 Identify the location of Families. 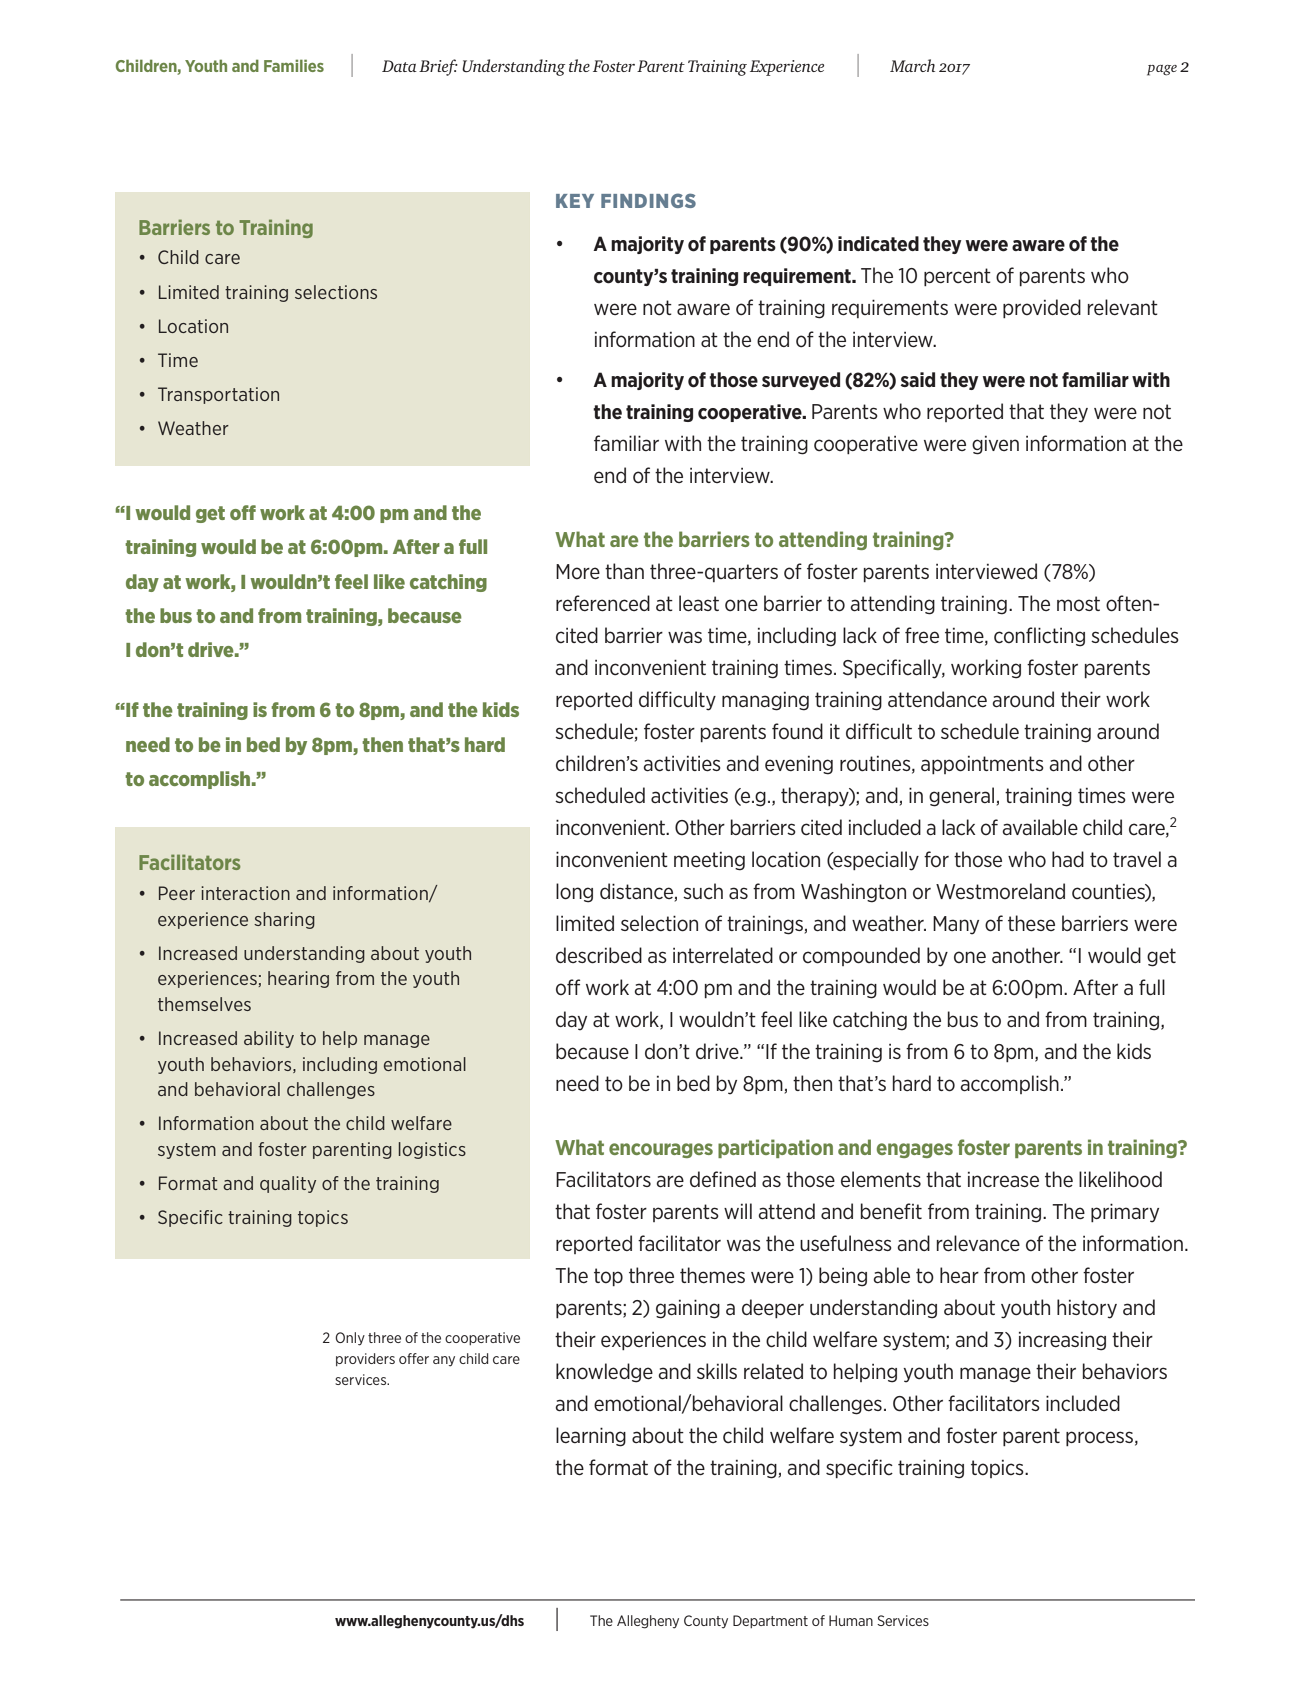
(294, 65).
